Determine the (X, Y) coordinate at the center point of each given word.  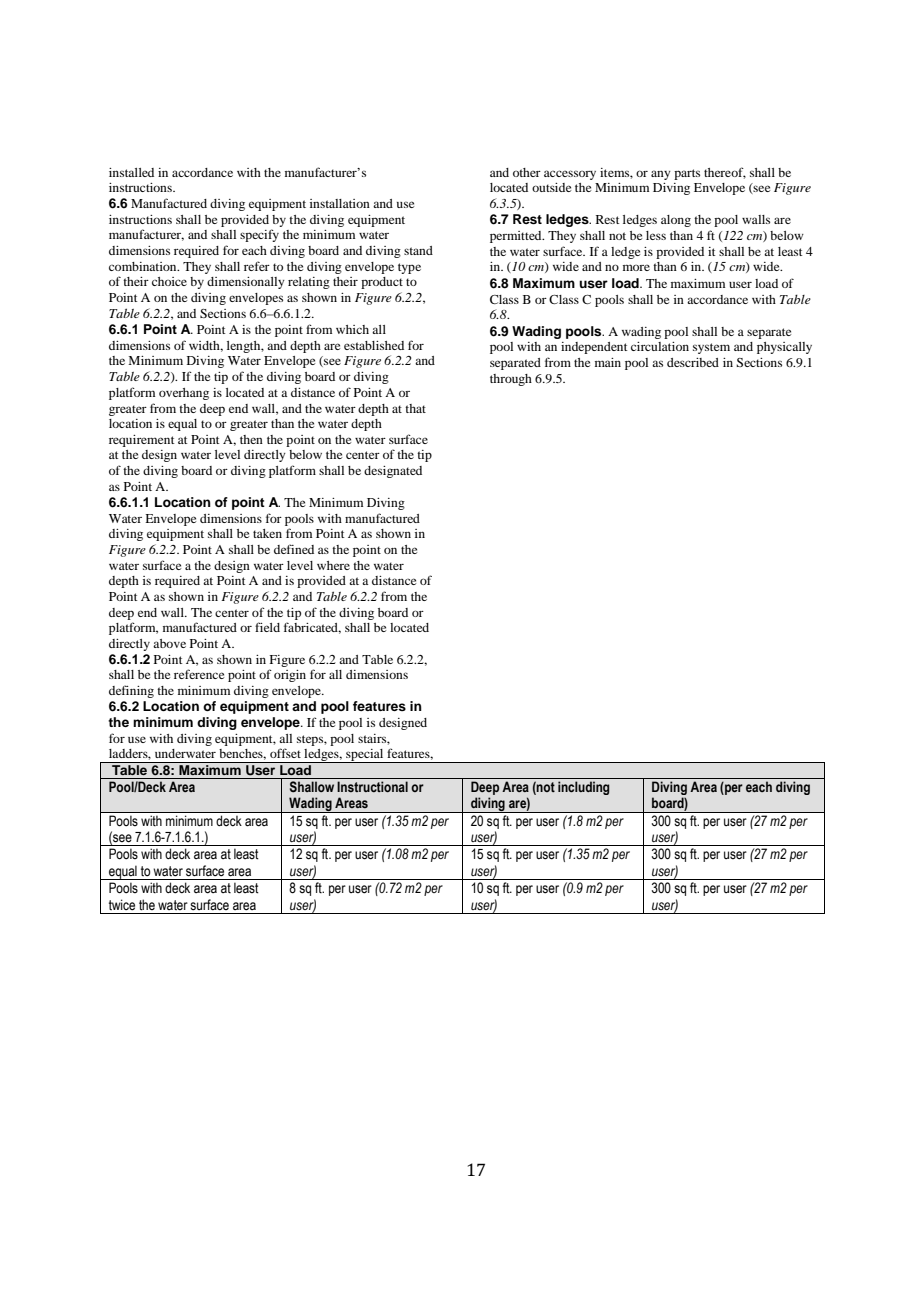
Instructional (372, 786)
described (693, 362)
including (583, 788)
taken (267, 533)
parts (687, 174)
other (527, 172)
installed (131, 172)
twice (122, 905)
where (333, 565)
